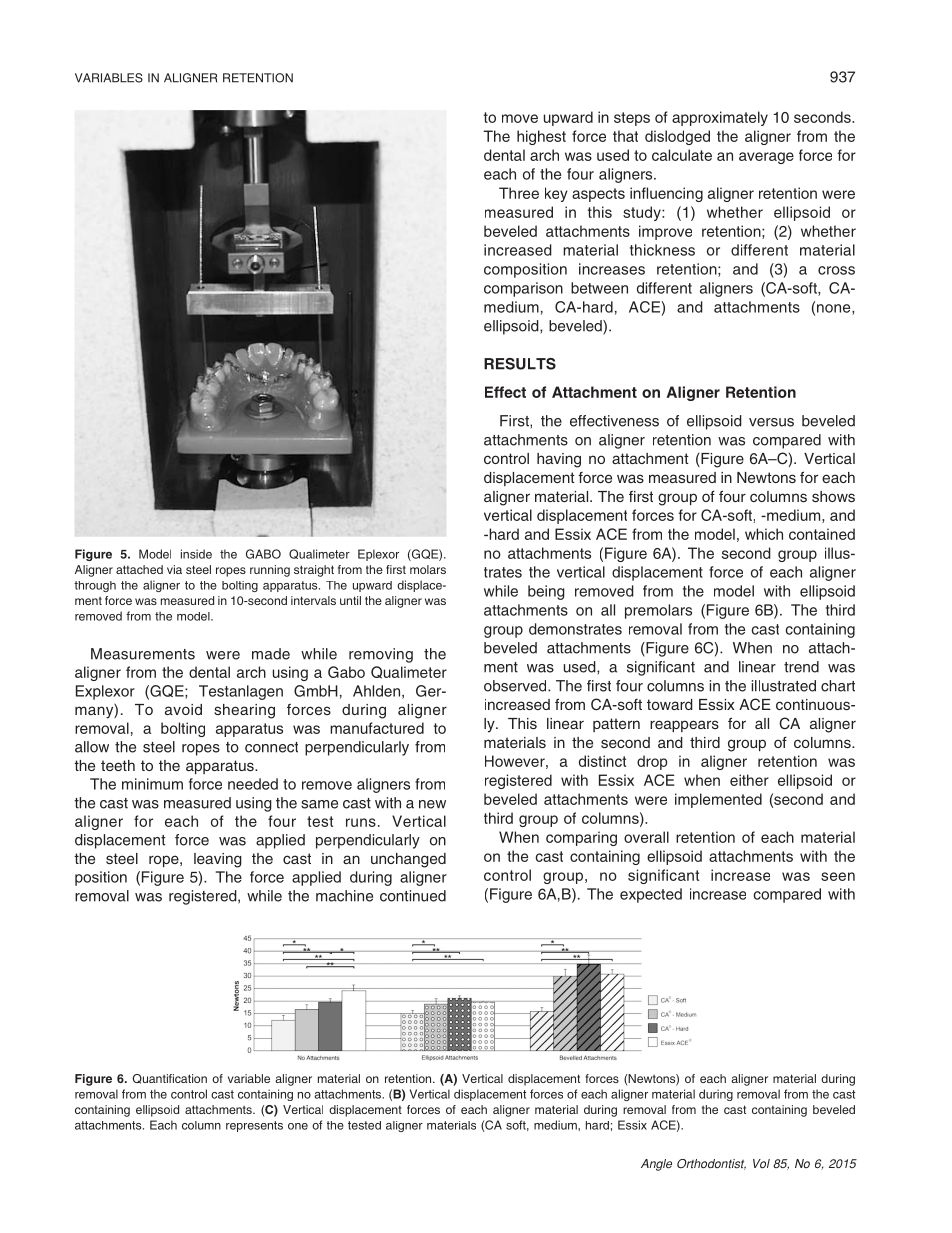 This screenshot has width=952, height=1233. I want to click on trend, so click(801, 667).
